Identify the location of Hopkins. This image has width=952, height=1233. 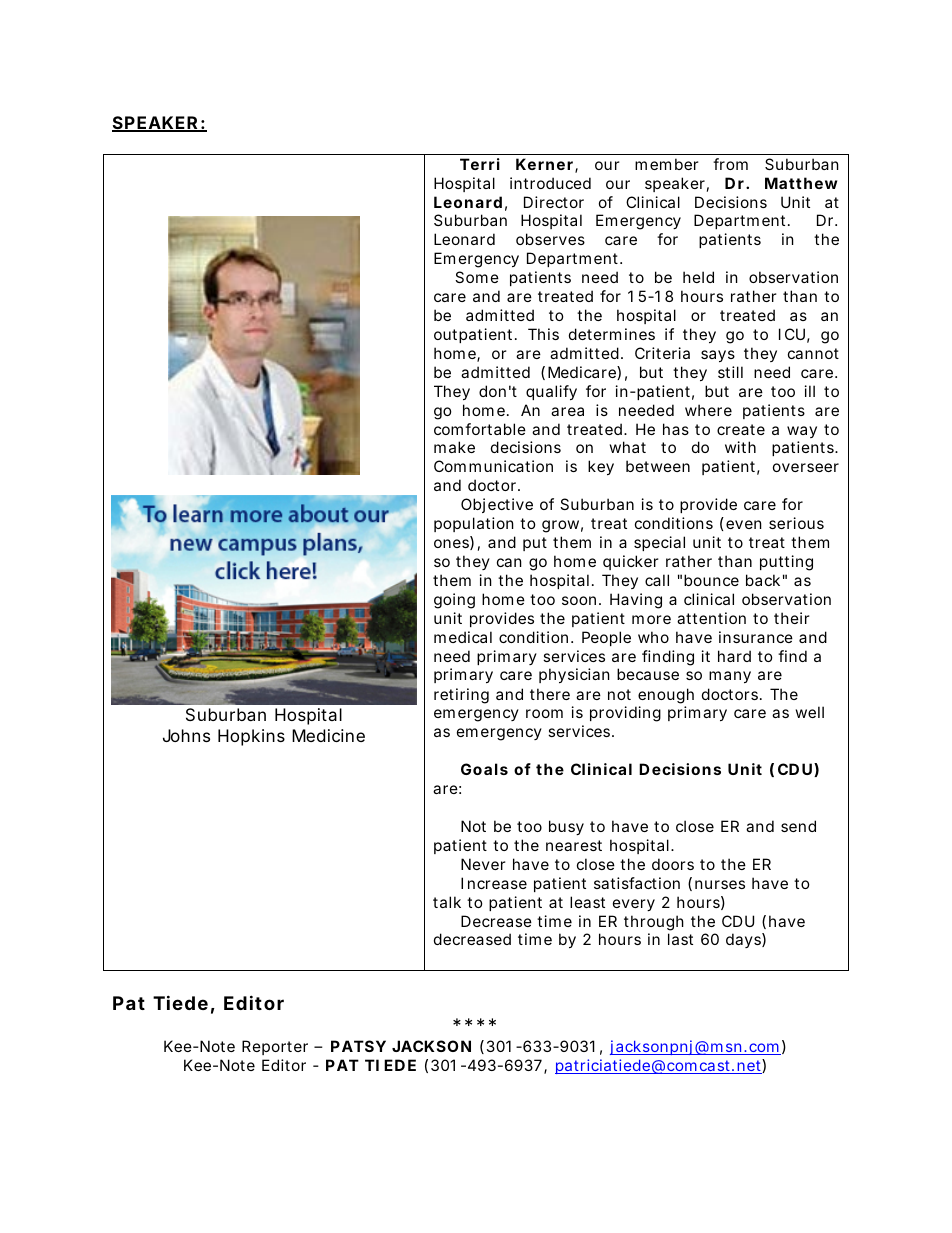
(251, 737).
